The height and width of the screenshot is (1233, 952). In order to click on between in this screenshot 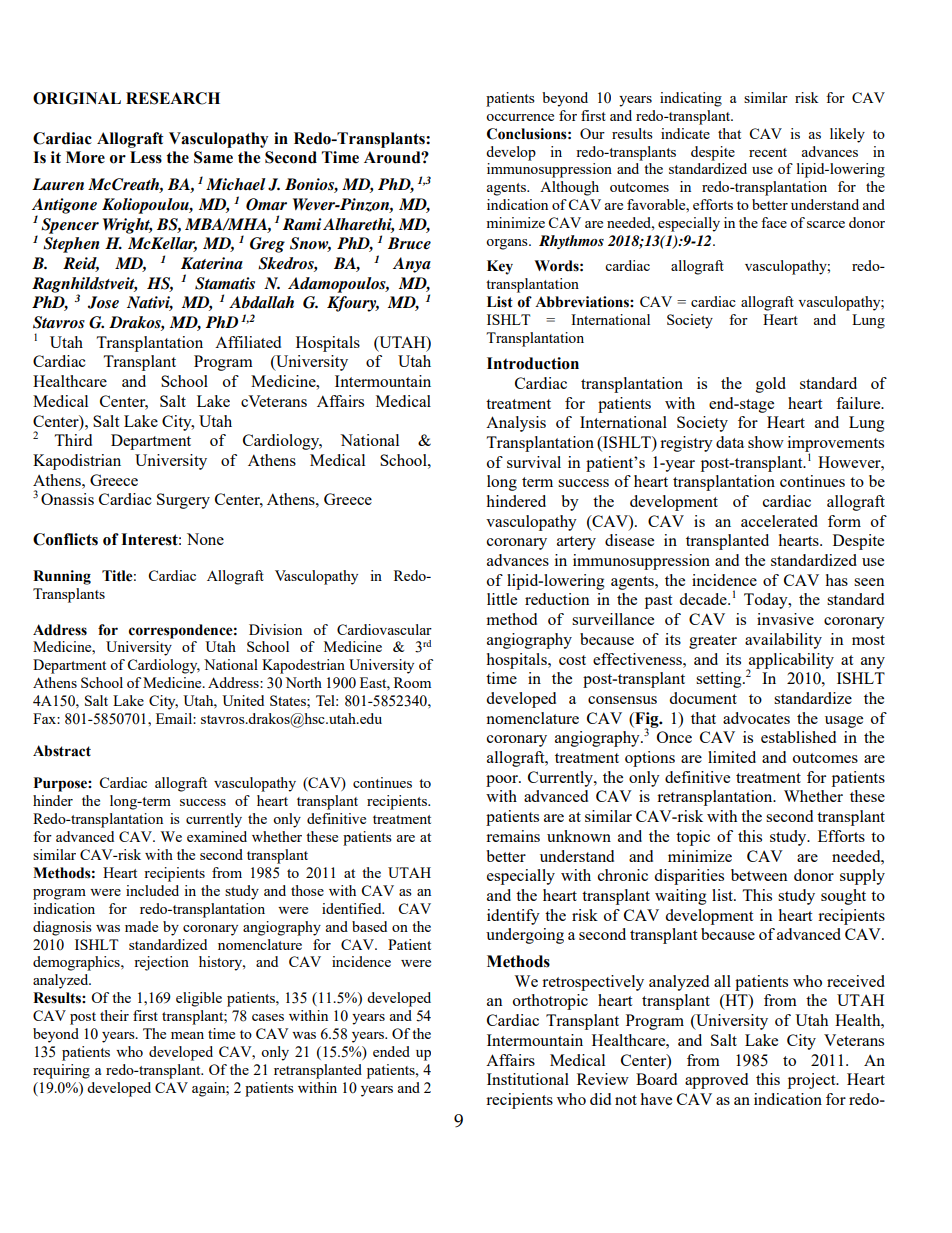, I will do `click(759, 875)`.
